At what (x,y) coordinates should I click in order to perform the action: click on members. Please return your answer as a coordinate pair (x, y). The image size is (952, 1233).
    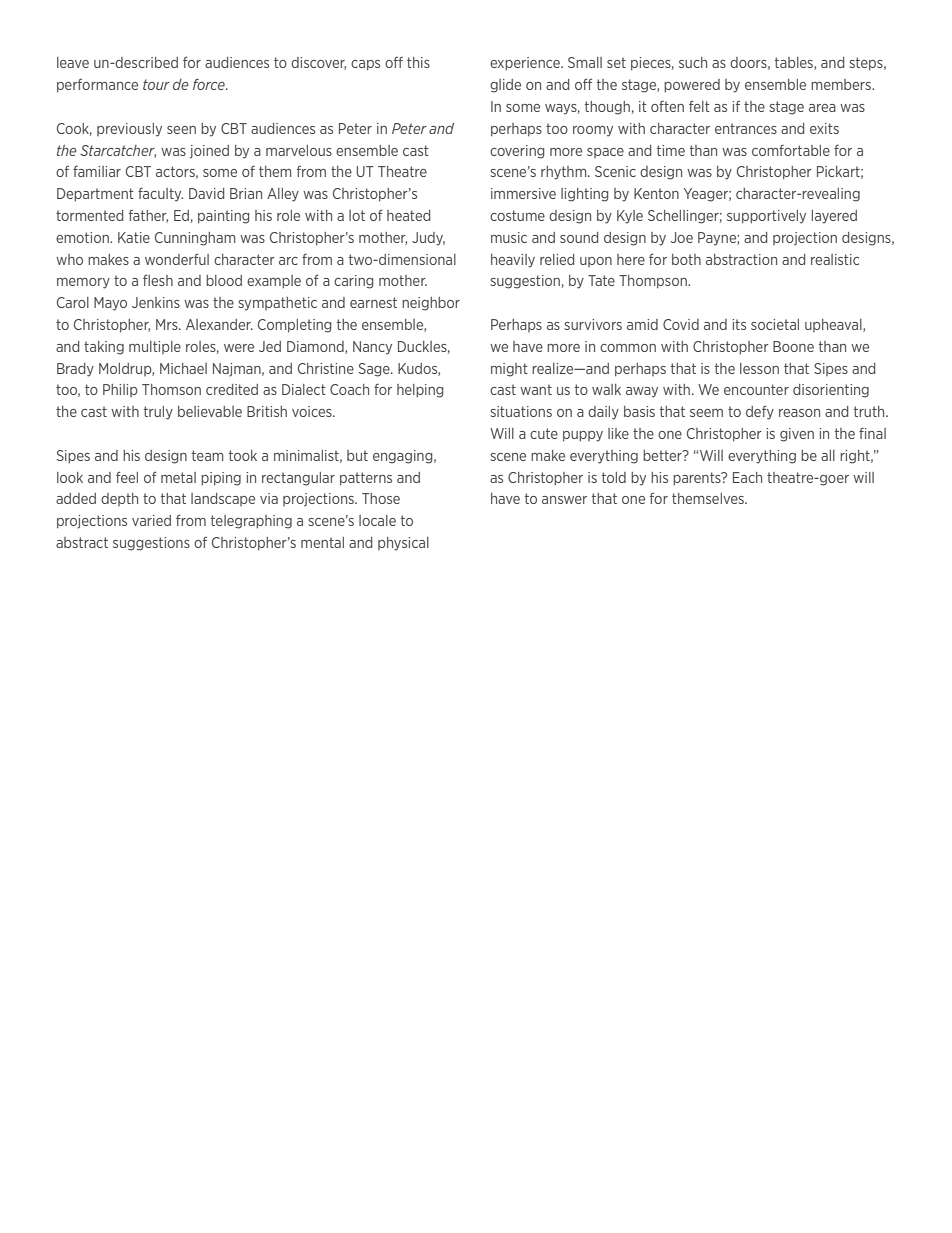
    Looking at the image, I should click on (842, 84).
